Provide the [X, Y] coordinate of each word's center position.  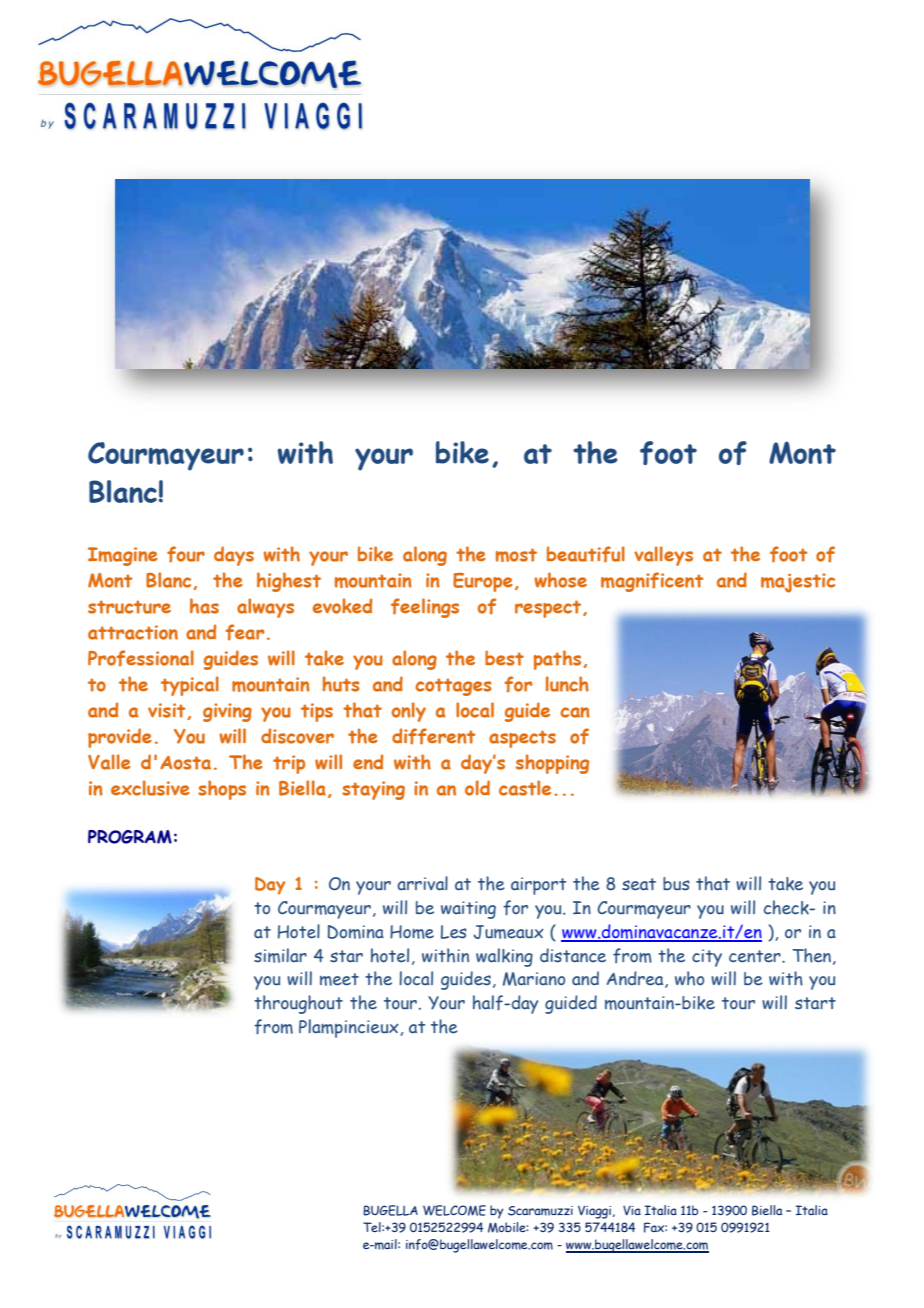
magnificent [652, 582]
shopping [552, 764]
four [186, 554]
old [477, 788]
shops [222, 790]
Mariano [534, 979]
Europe [483, 582]
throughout [298, 1004]
